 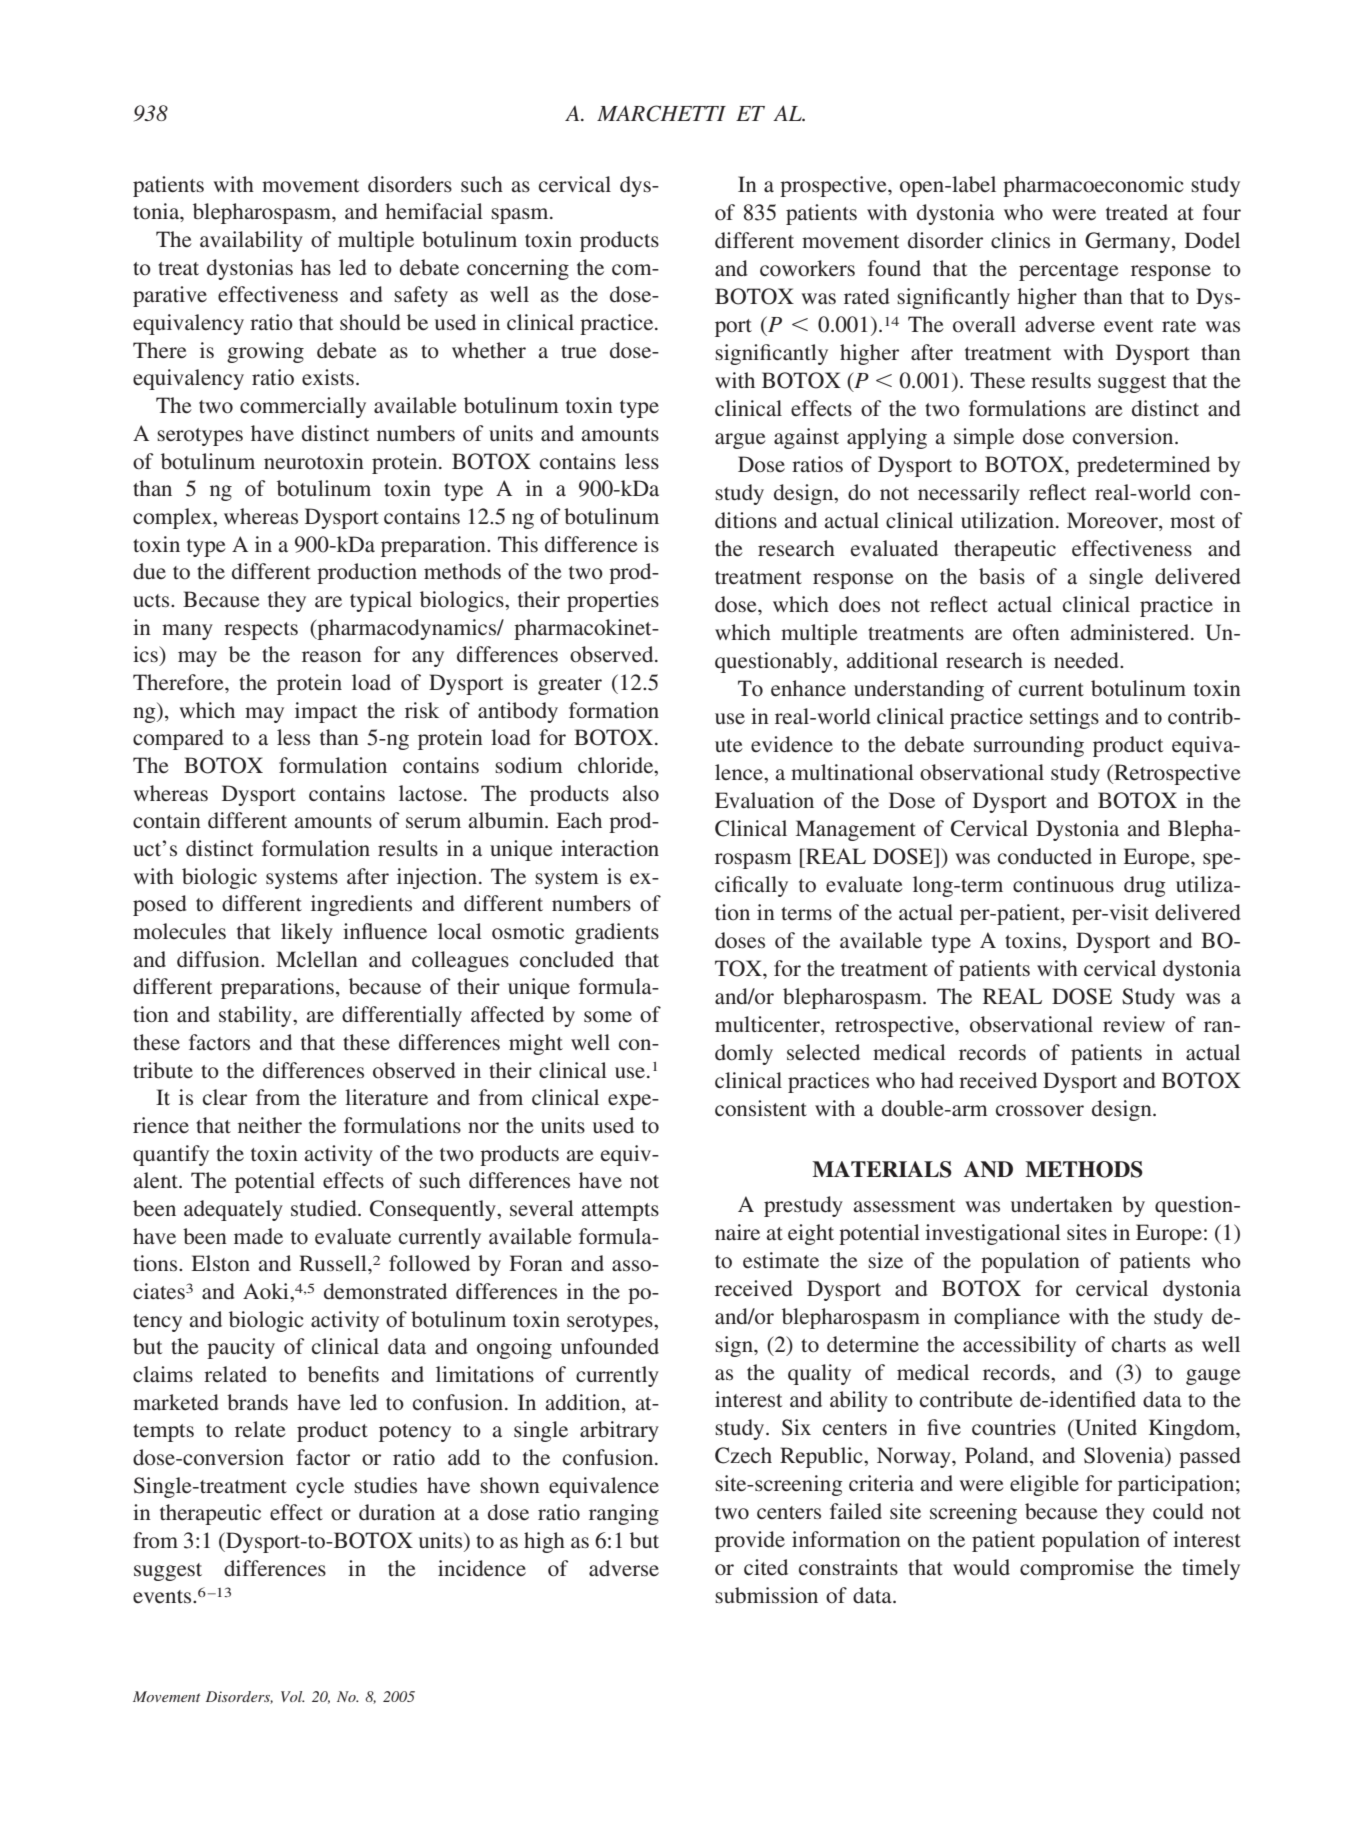 What do you see at coordinates (766, 1595) in the screenshot?
I see `submission` at bounding box center [766, 1595].
